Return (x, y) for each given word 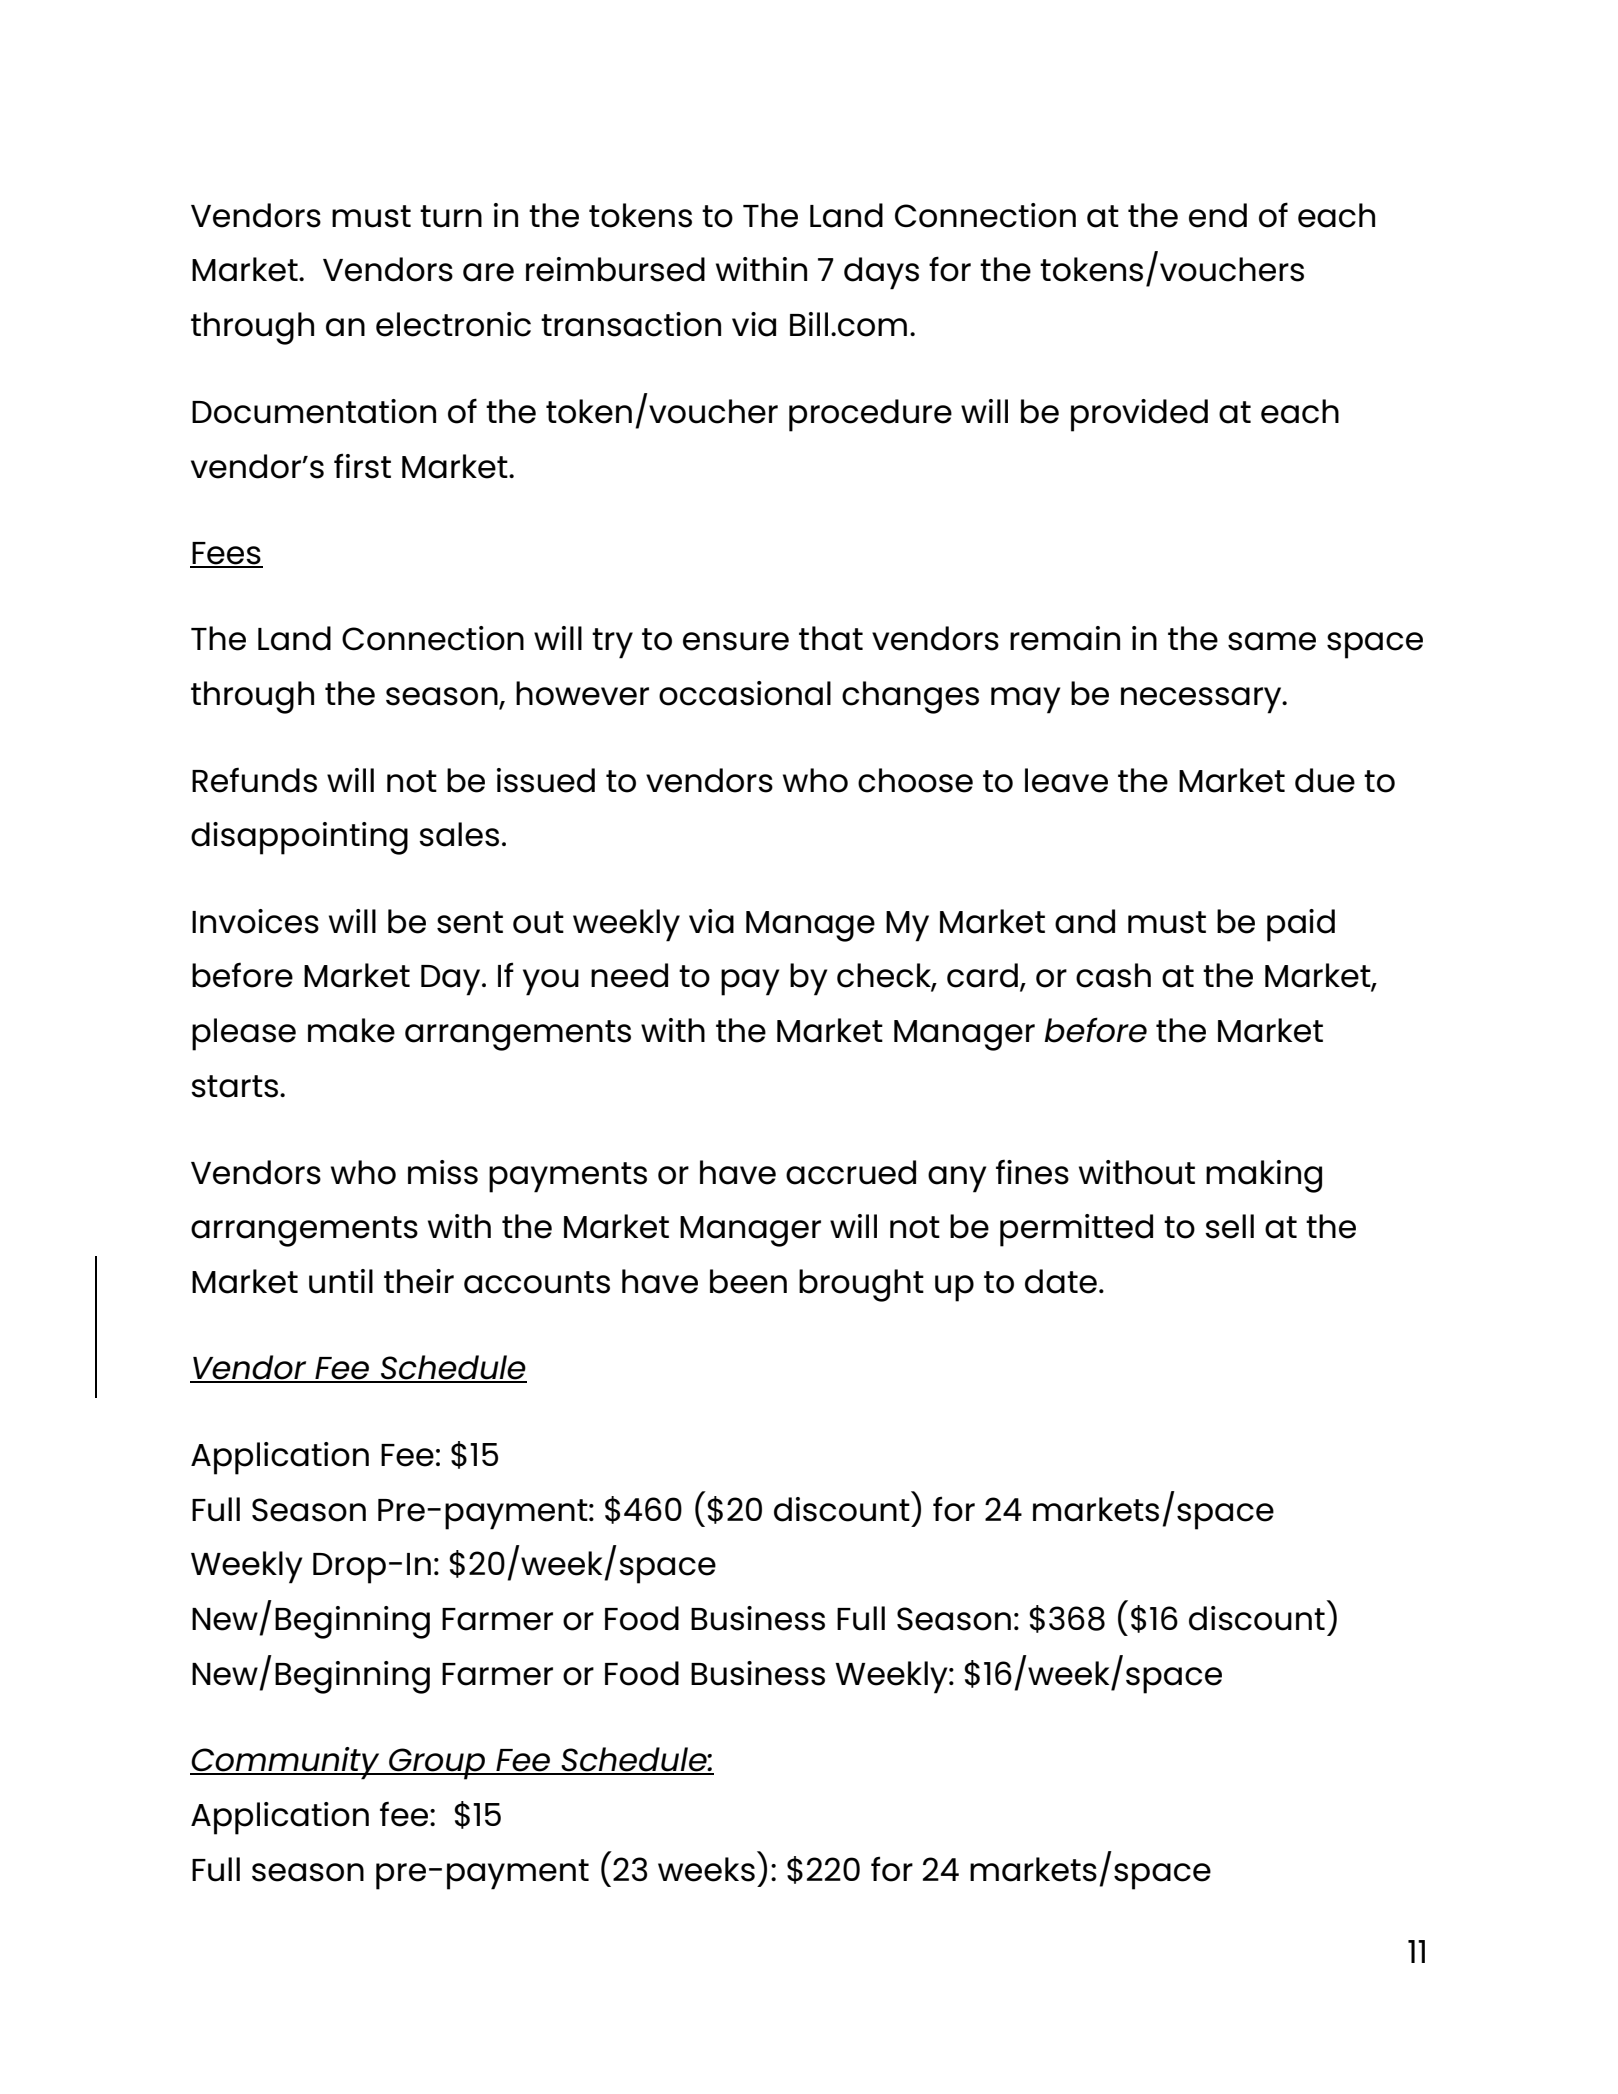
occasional (745, 693)
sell (1229, 1226)
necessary (1202, 700)
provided (1139, 415)
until (341, 1281)
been (748, 1281)
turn (451, 216)
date (1061, 1281)
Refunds (254, 780)
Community (286, 1763)
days (881, 273)
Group (437, 1764)
